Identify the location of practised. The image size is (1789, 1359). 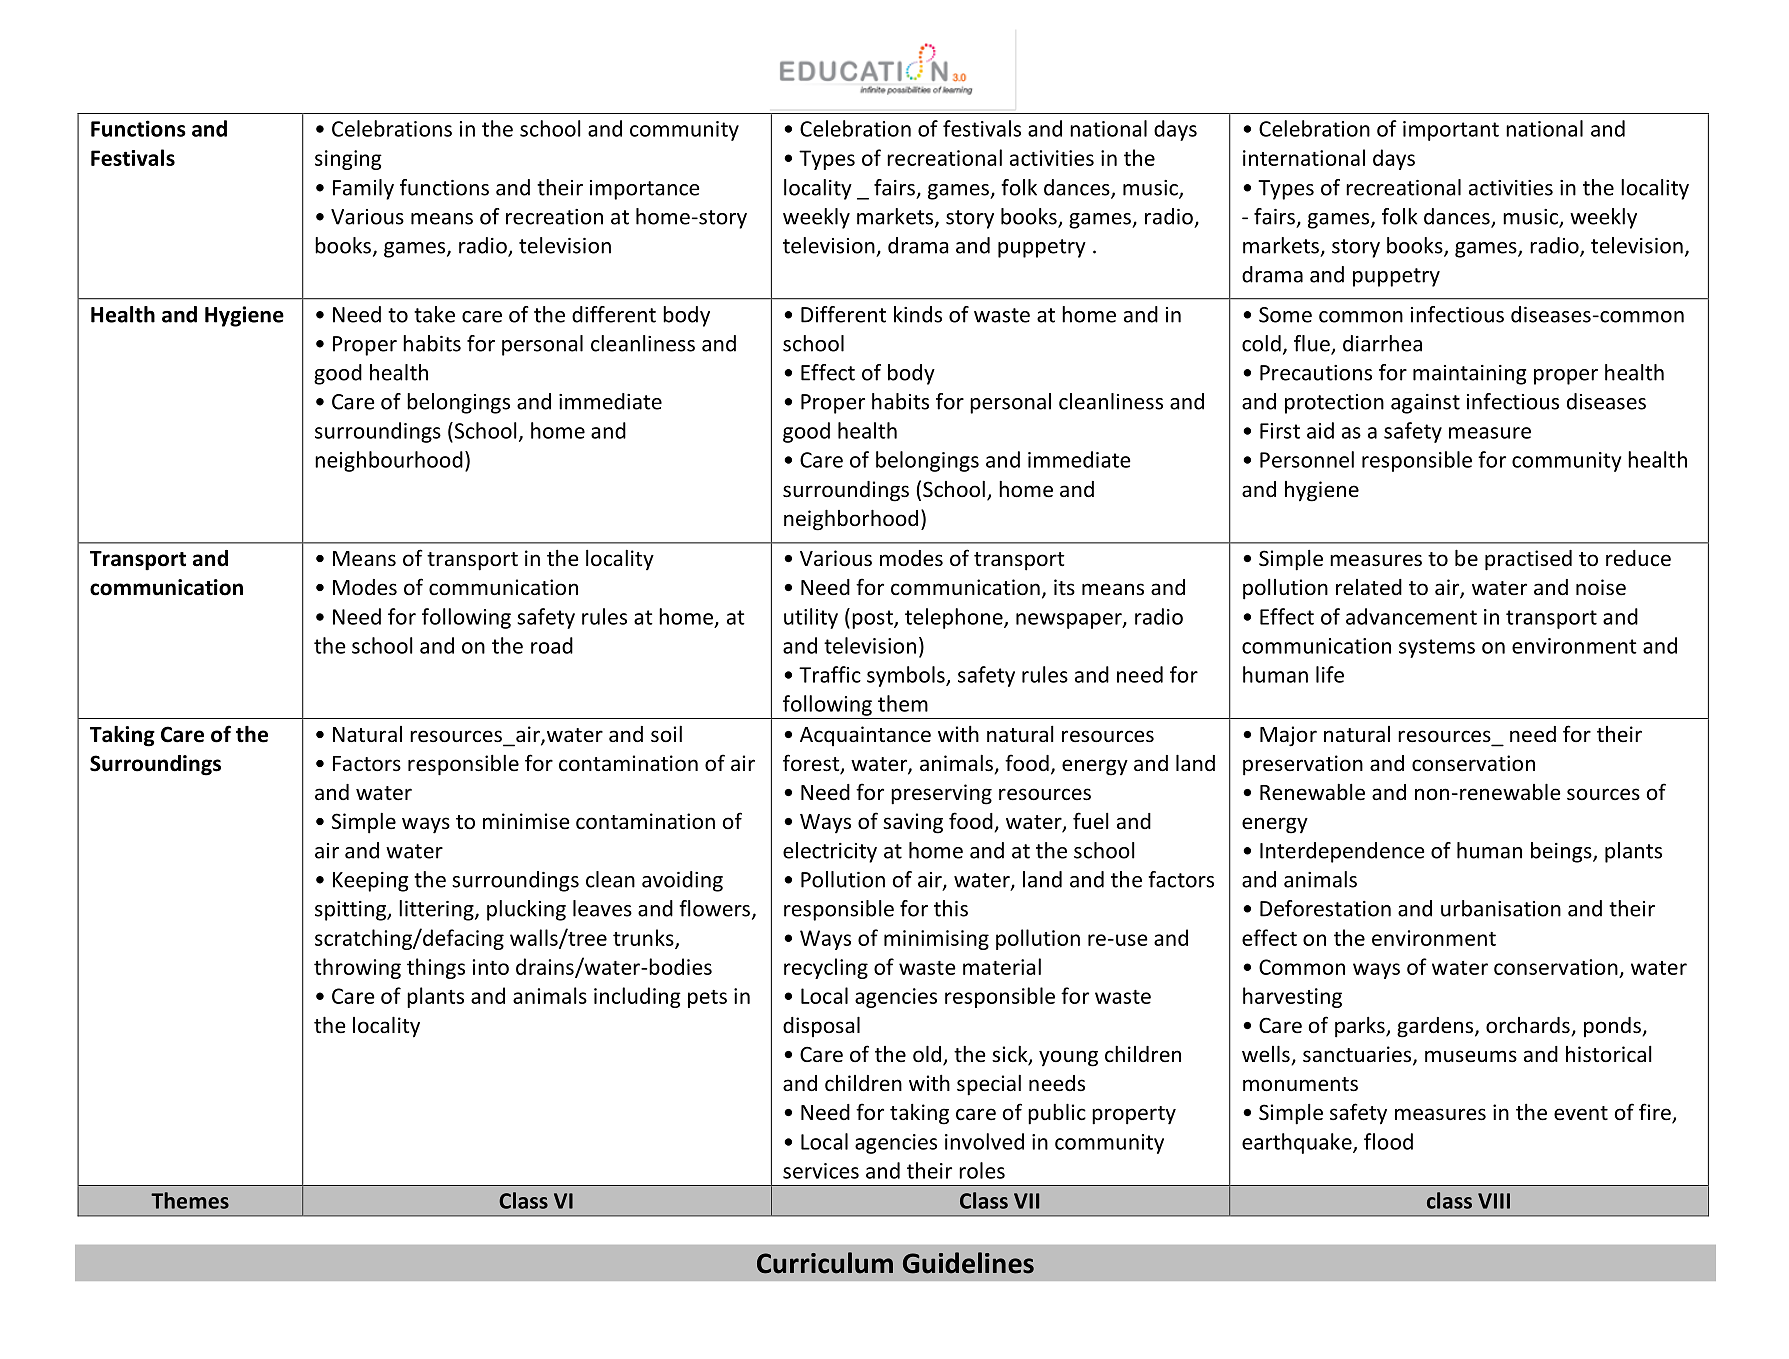
(1528, 560).
